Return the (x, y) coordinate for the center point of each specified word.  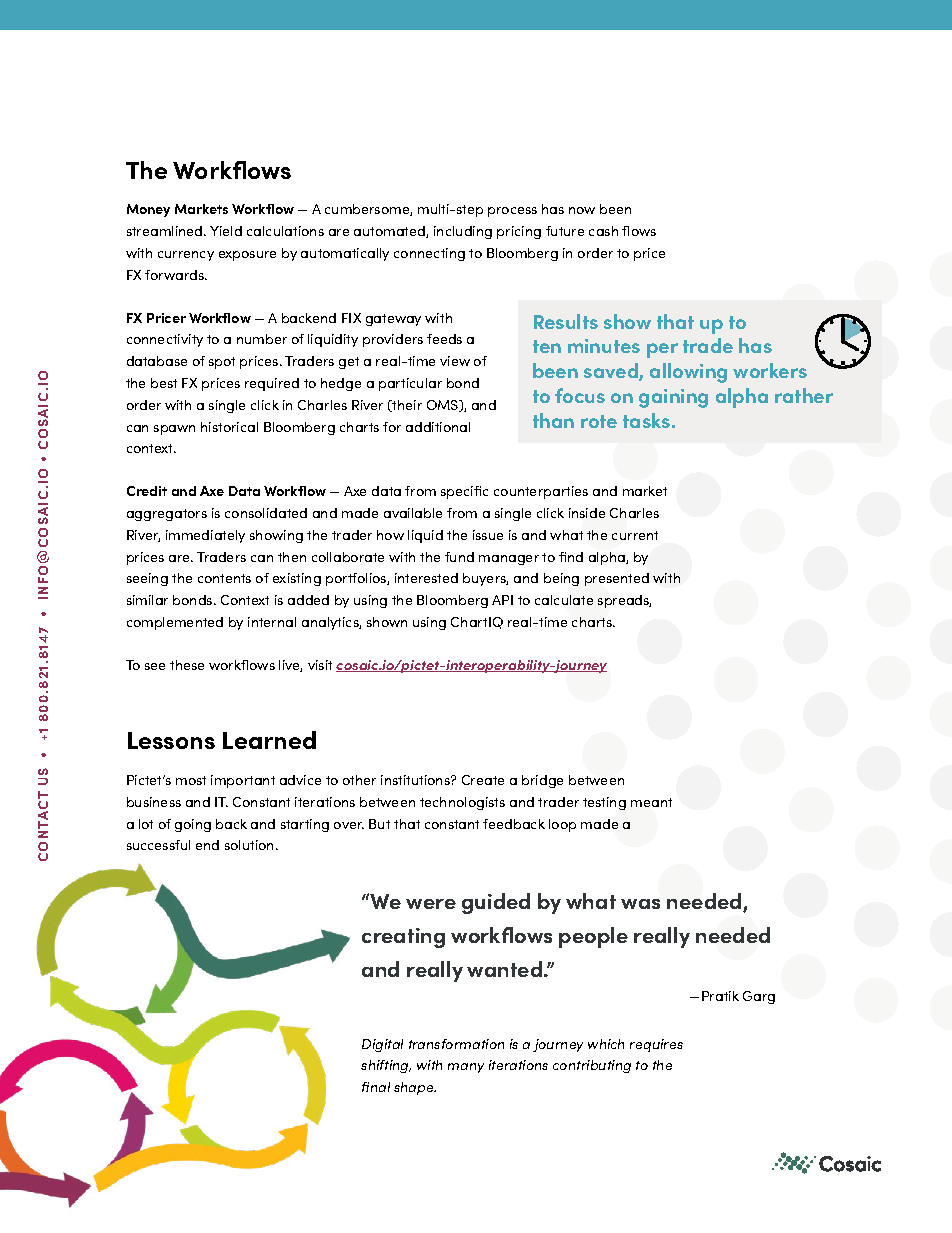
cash (603, 231)
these (187, 665)
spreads (624, 601)
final (376, 1087)
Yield (226, 231)
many (466, 1068)
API (502, 600)
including (463, 232)
